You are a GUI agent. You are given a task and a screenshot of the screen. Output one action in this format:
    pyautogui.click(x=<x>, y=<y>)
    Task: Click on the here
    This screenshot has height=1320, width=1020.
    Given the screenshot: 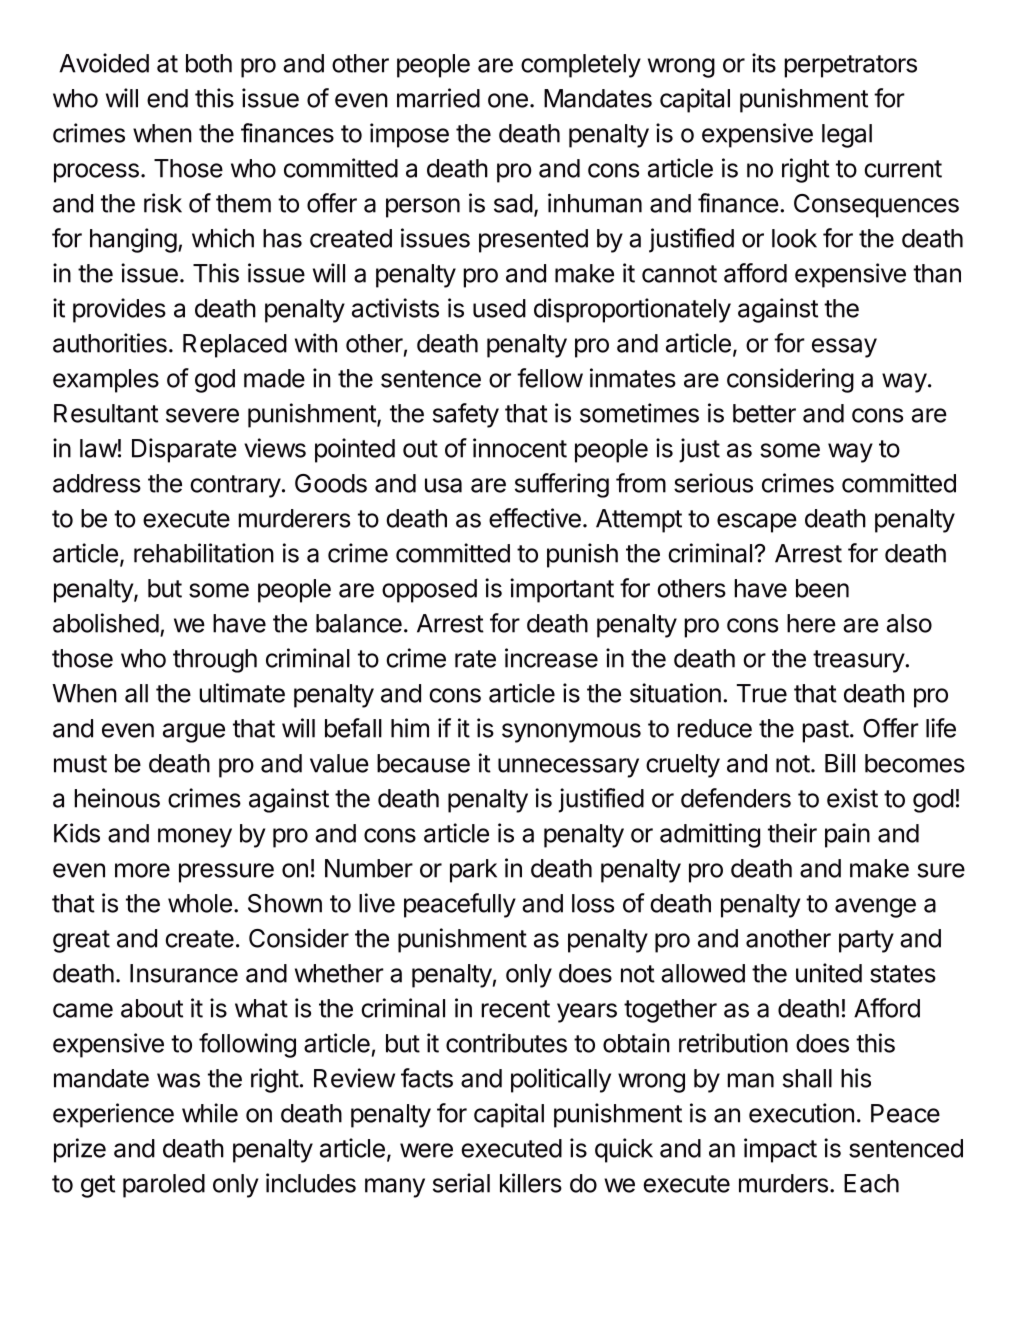 What is the action you would take?
    pyautogui.click(x=811, y=623)
